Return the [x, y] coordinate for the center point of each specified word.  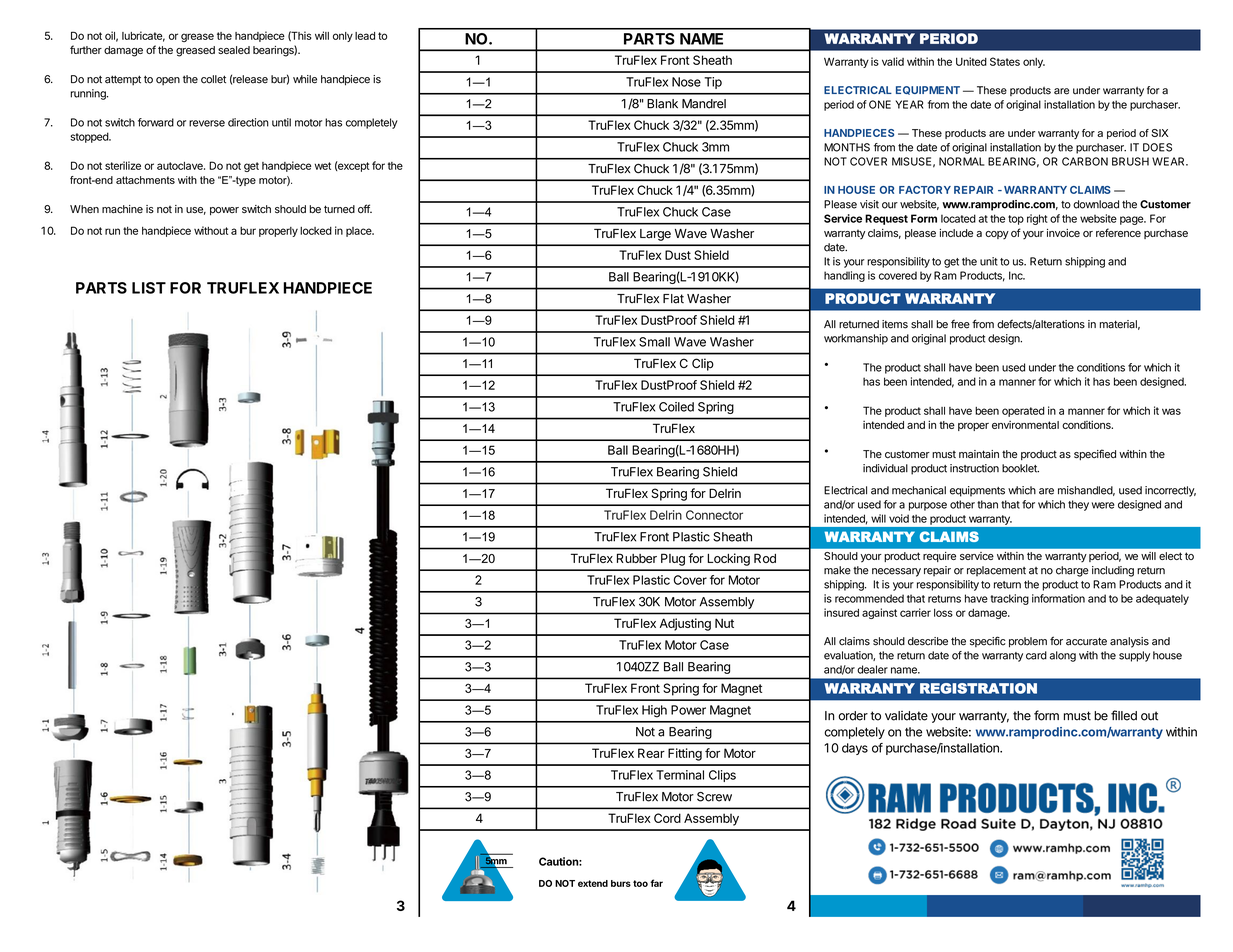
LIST [149, 288]
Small [654, 342]
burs [621, 883]
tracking [1010, 599]
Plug [673, 560]
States [1005, 61]
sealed [234, 50]
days [855, 749]
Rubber [637, 558]
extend [593, 883]
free [960, 324]
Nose [686, 82]
